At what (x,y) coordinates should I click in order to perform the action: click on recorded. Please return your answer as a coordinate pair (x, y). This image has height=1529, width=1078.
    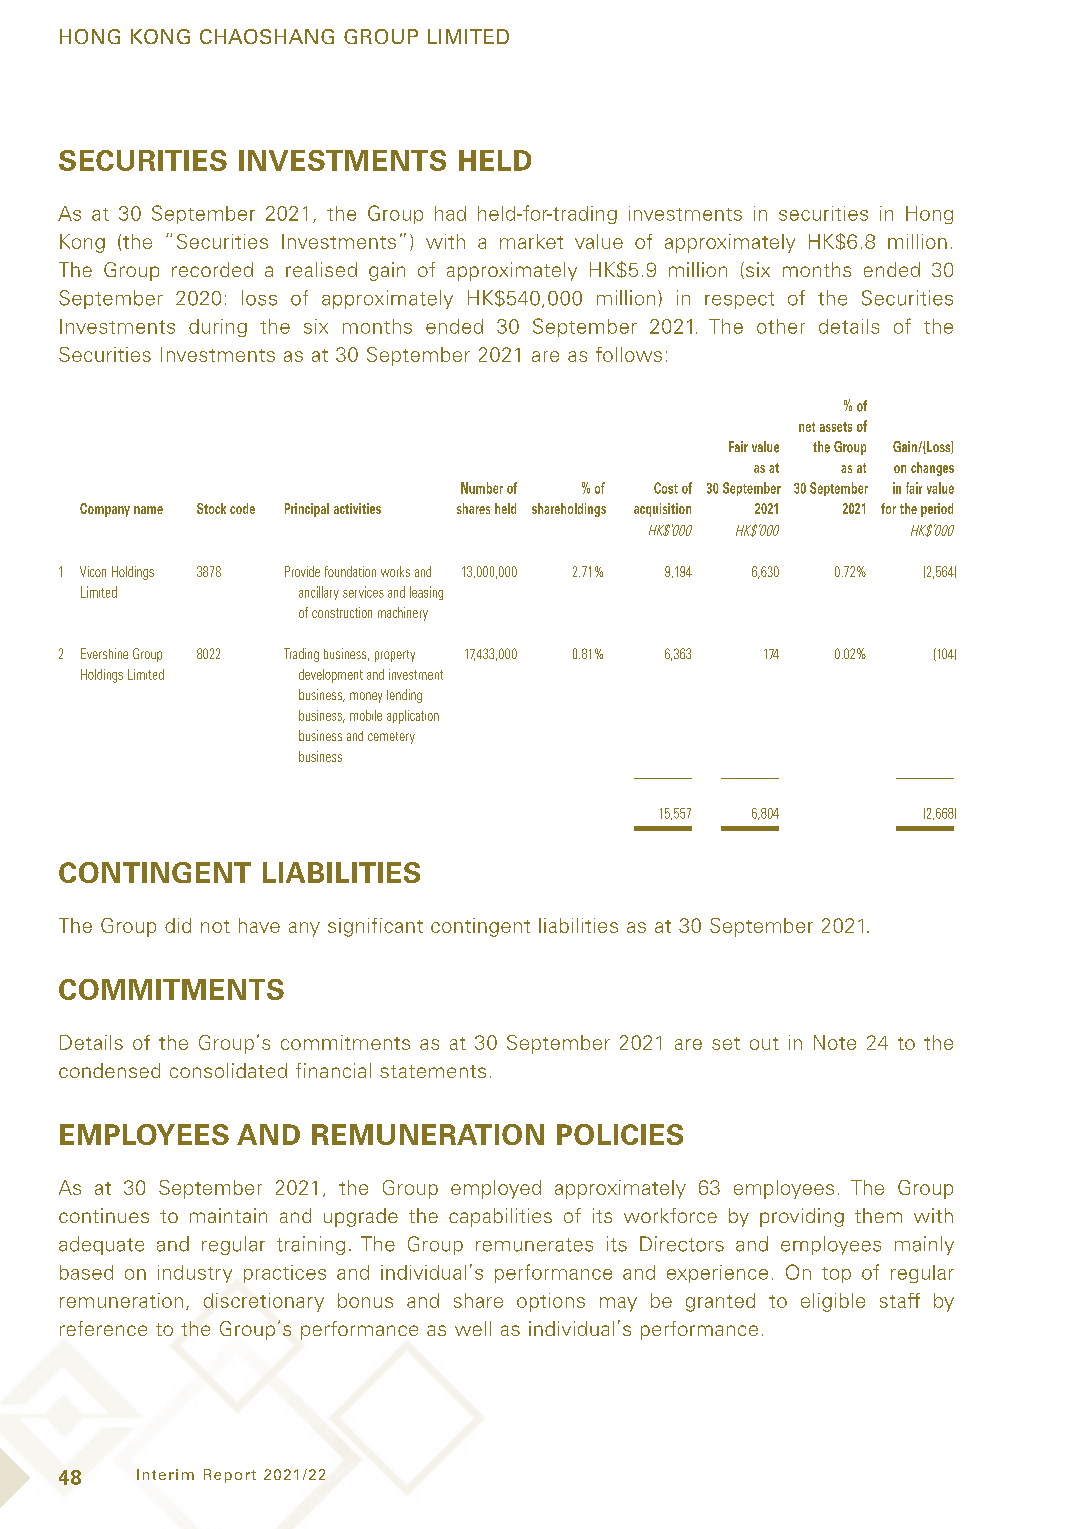
    Looking at the image, I should click on (212, 269).
